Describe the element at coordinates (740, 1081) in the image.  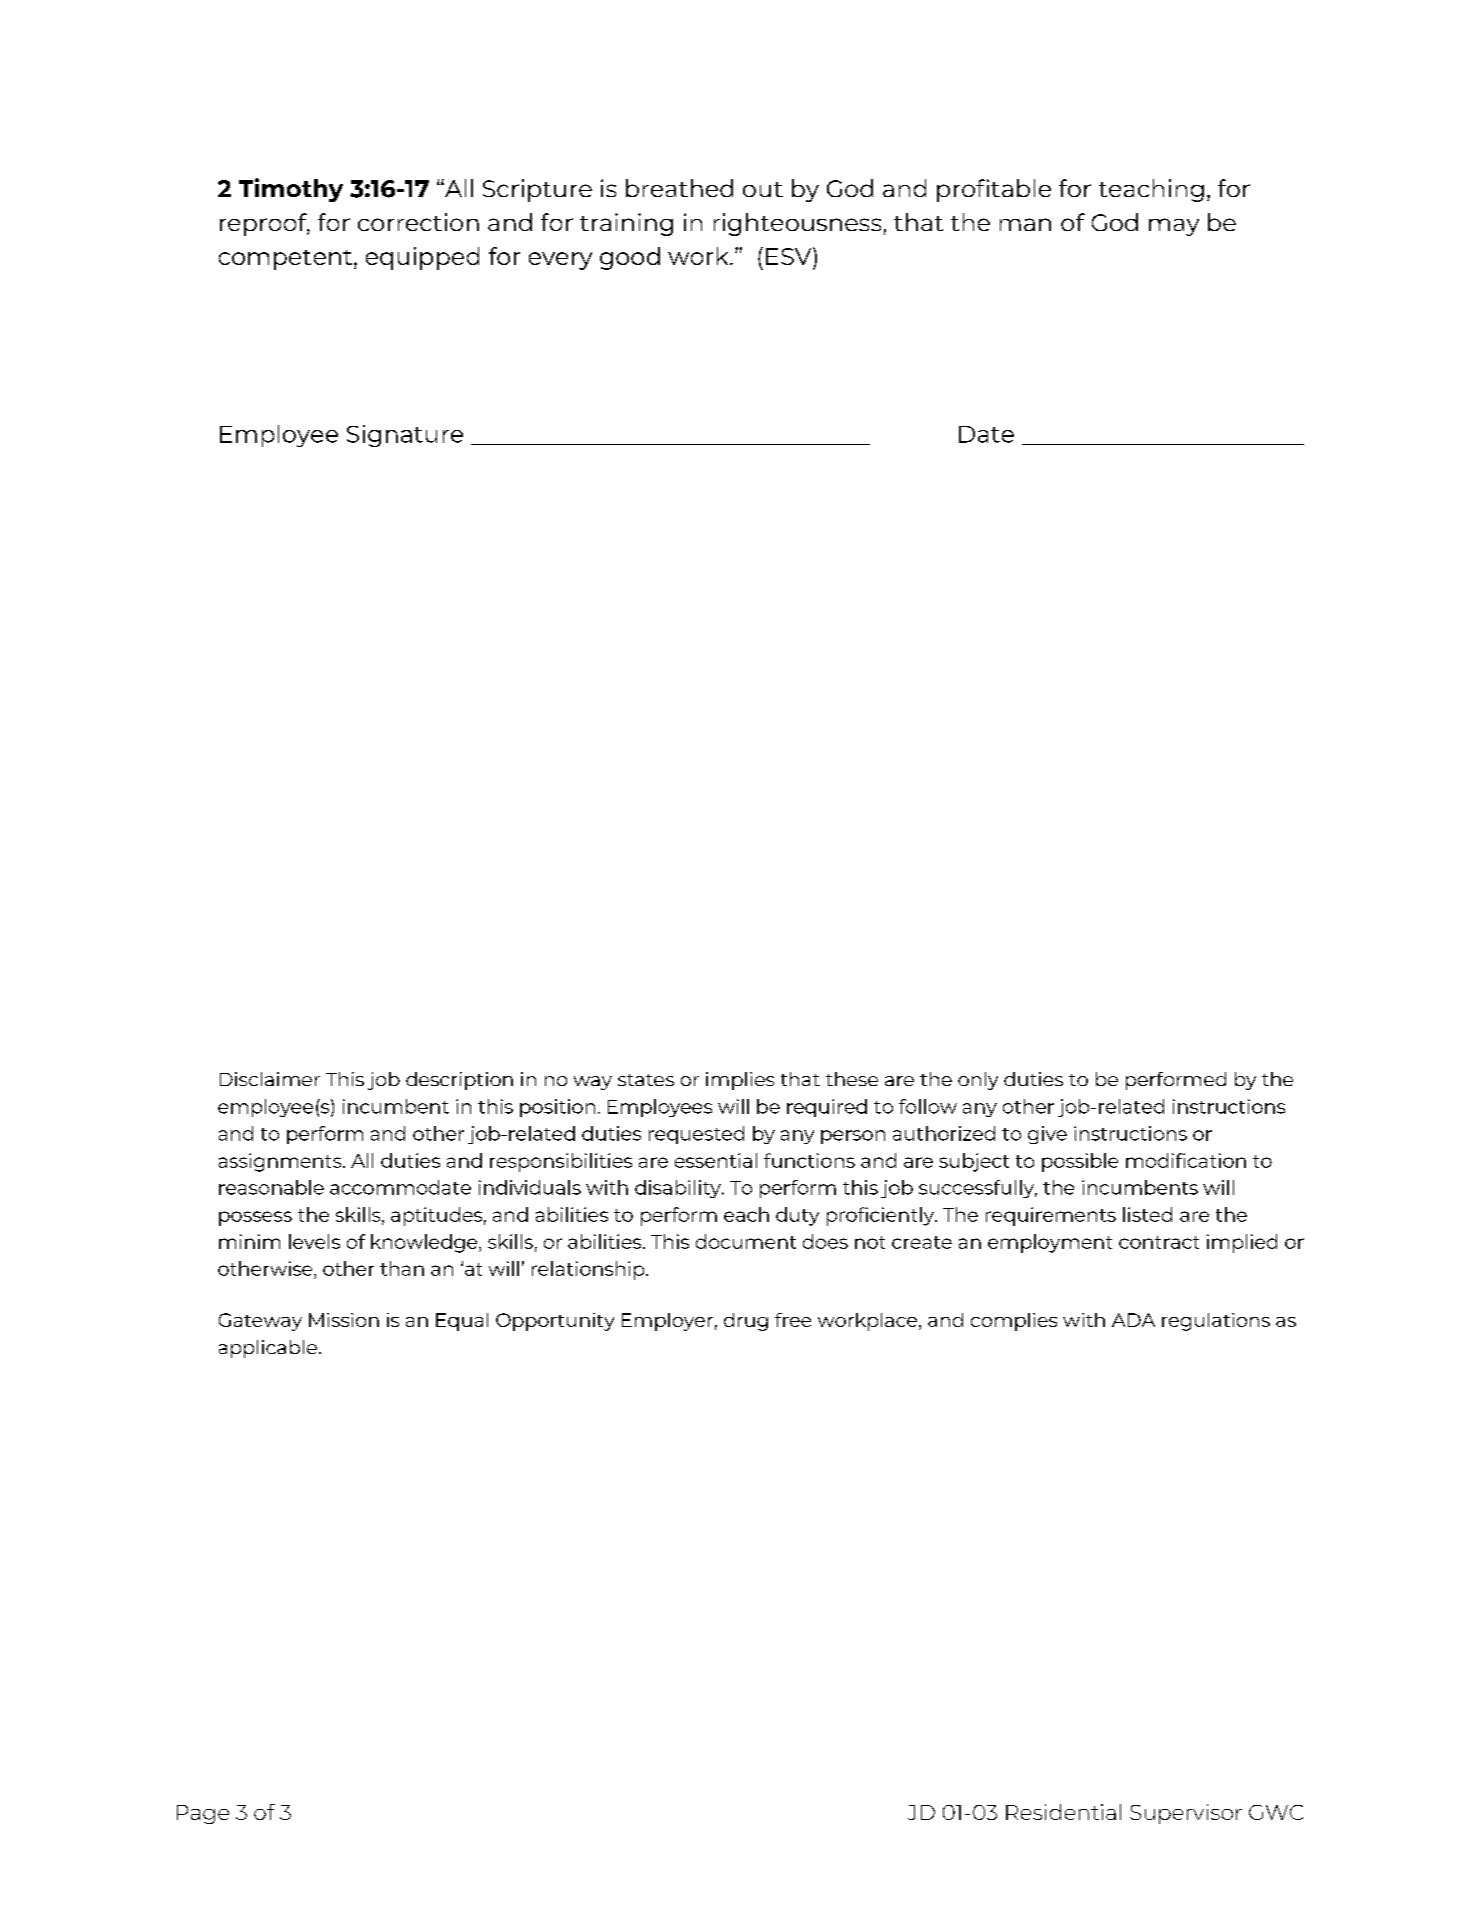
I see `implies` at that location.
